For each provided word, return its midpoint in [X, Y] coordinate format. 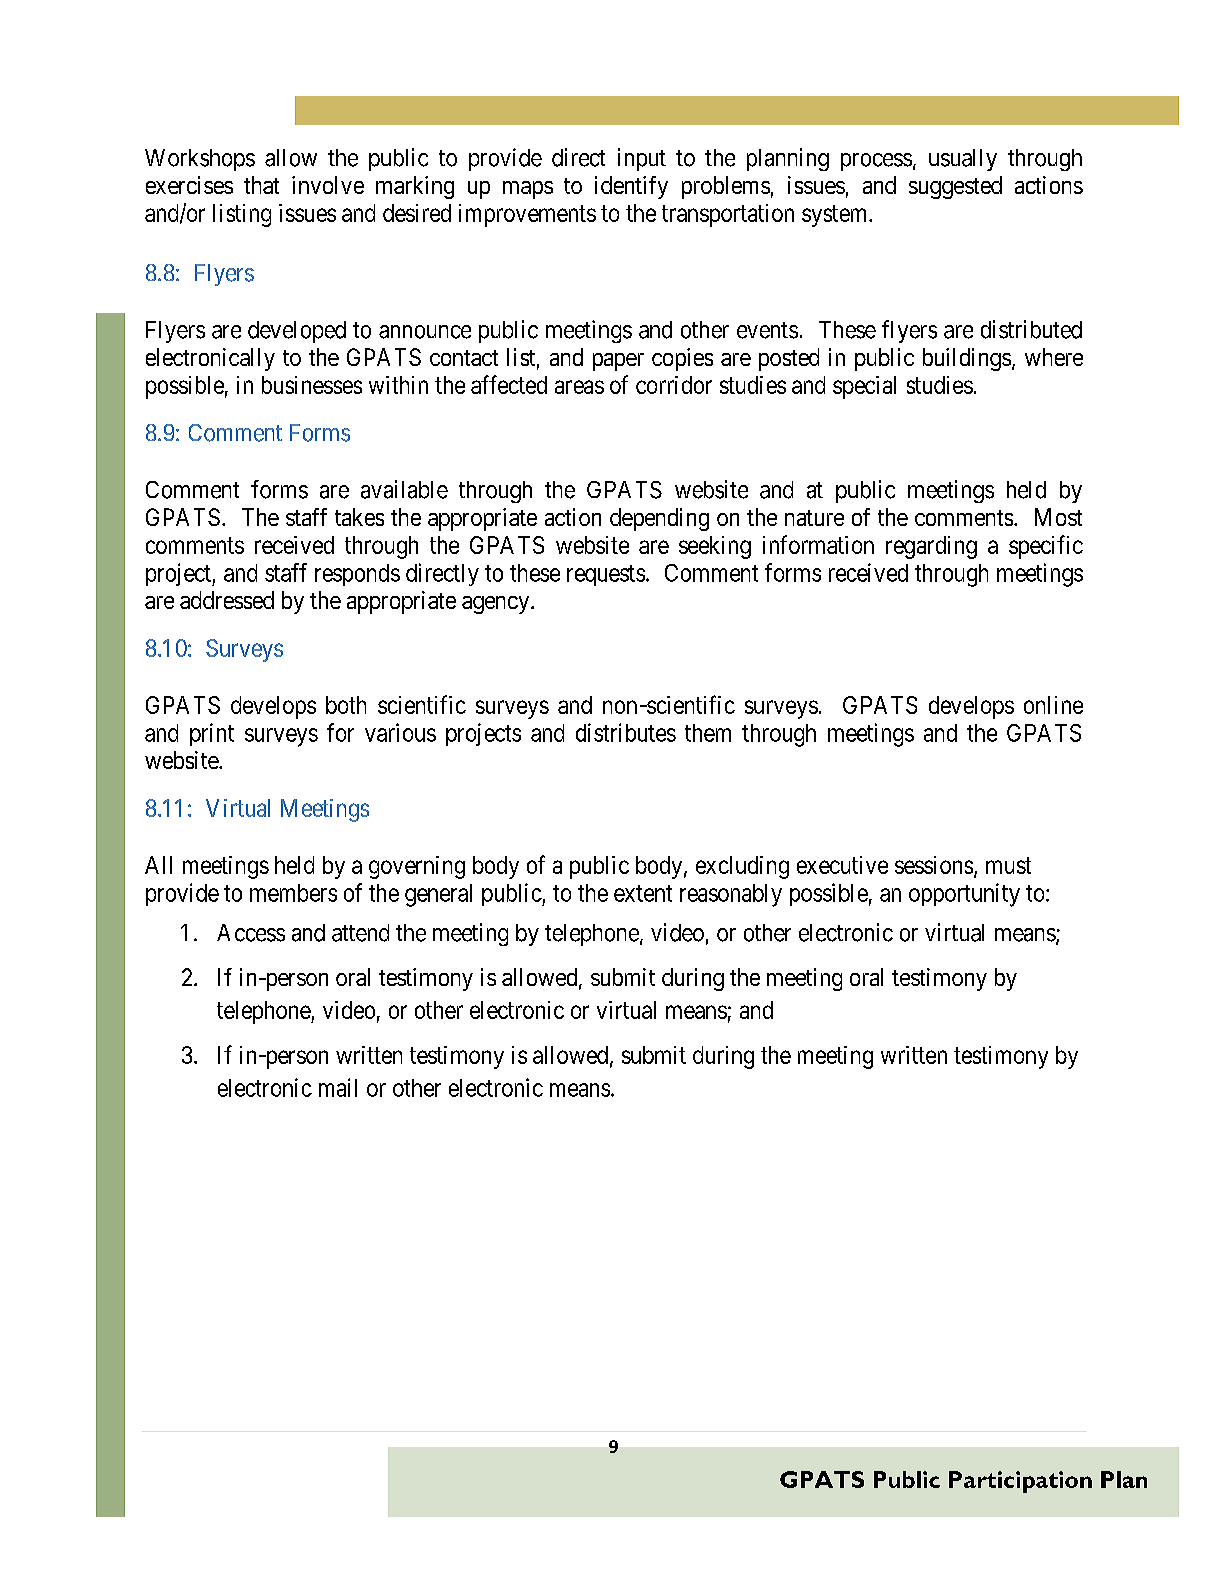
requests [606, 575]
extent [643, 893]
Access [251, 933]
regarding [931, 547]
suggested [955, 187]
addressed [227, 600]
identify [631, 187]
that [261, 185]
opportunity [964, 895]
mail [338, 1087]
